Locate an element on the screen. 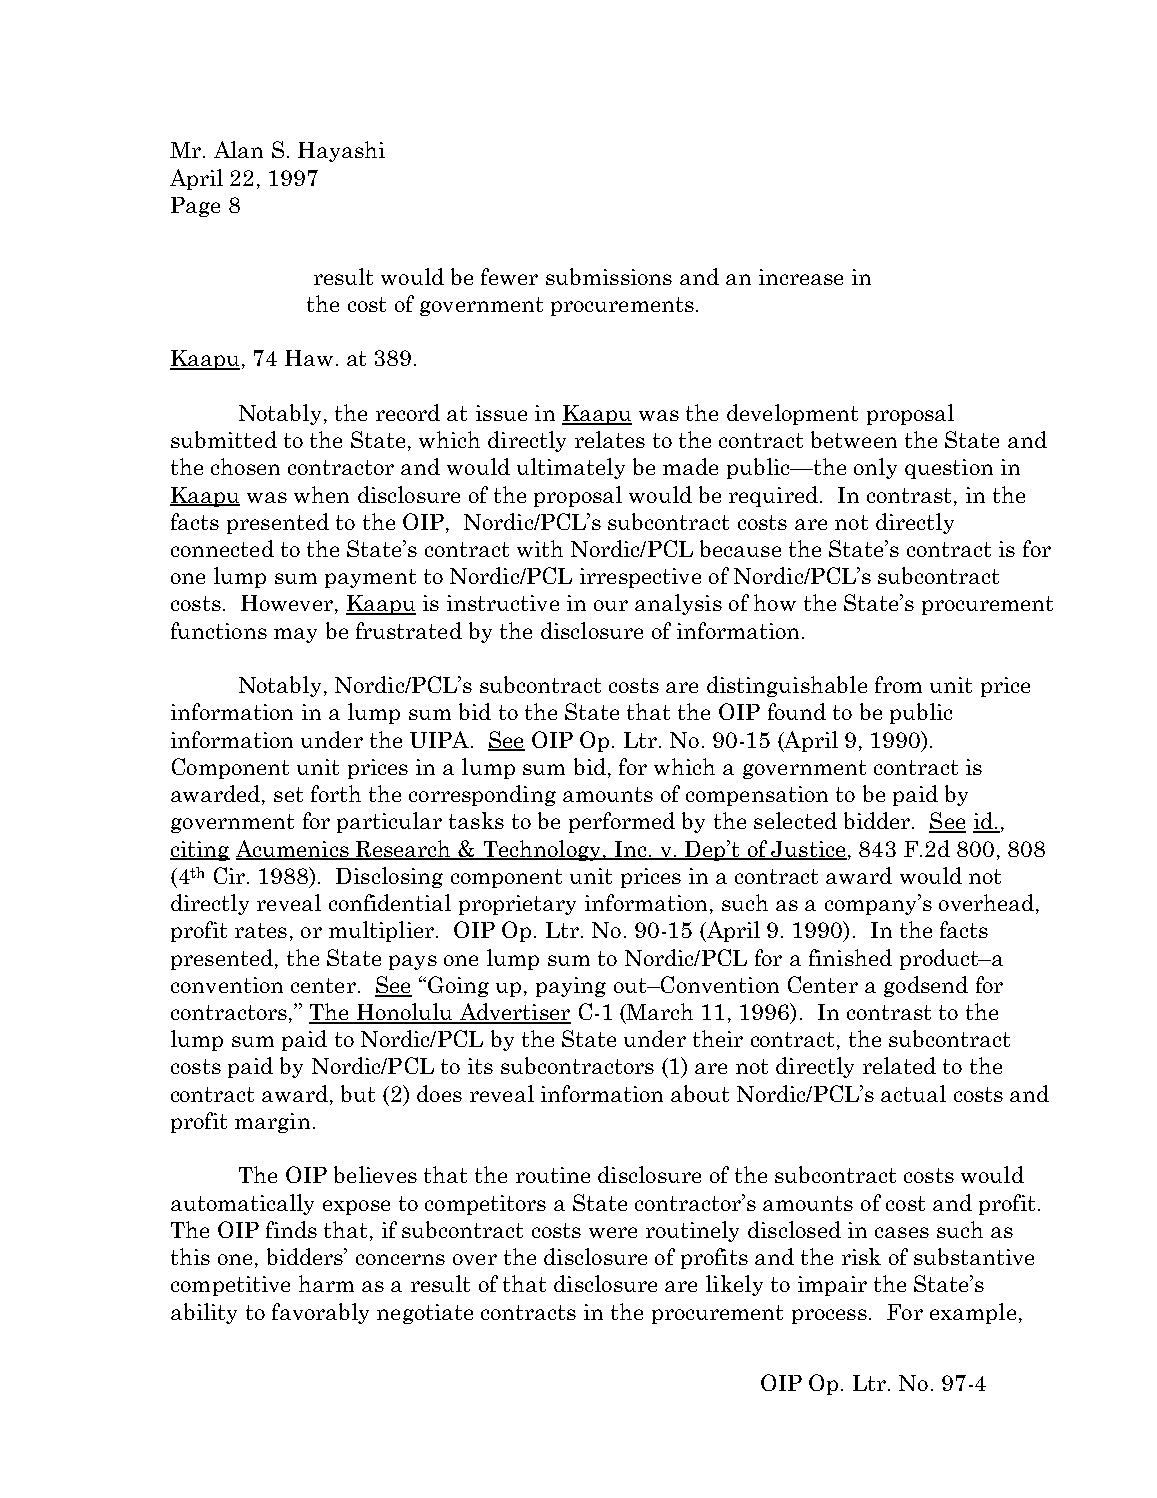 Image resolution: width=1157 pixels, height=1498 pixels. Alan is located at coordinates (238, 149).
